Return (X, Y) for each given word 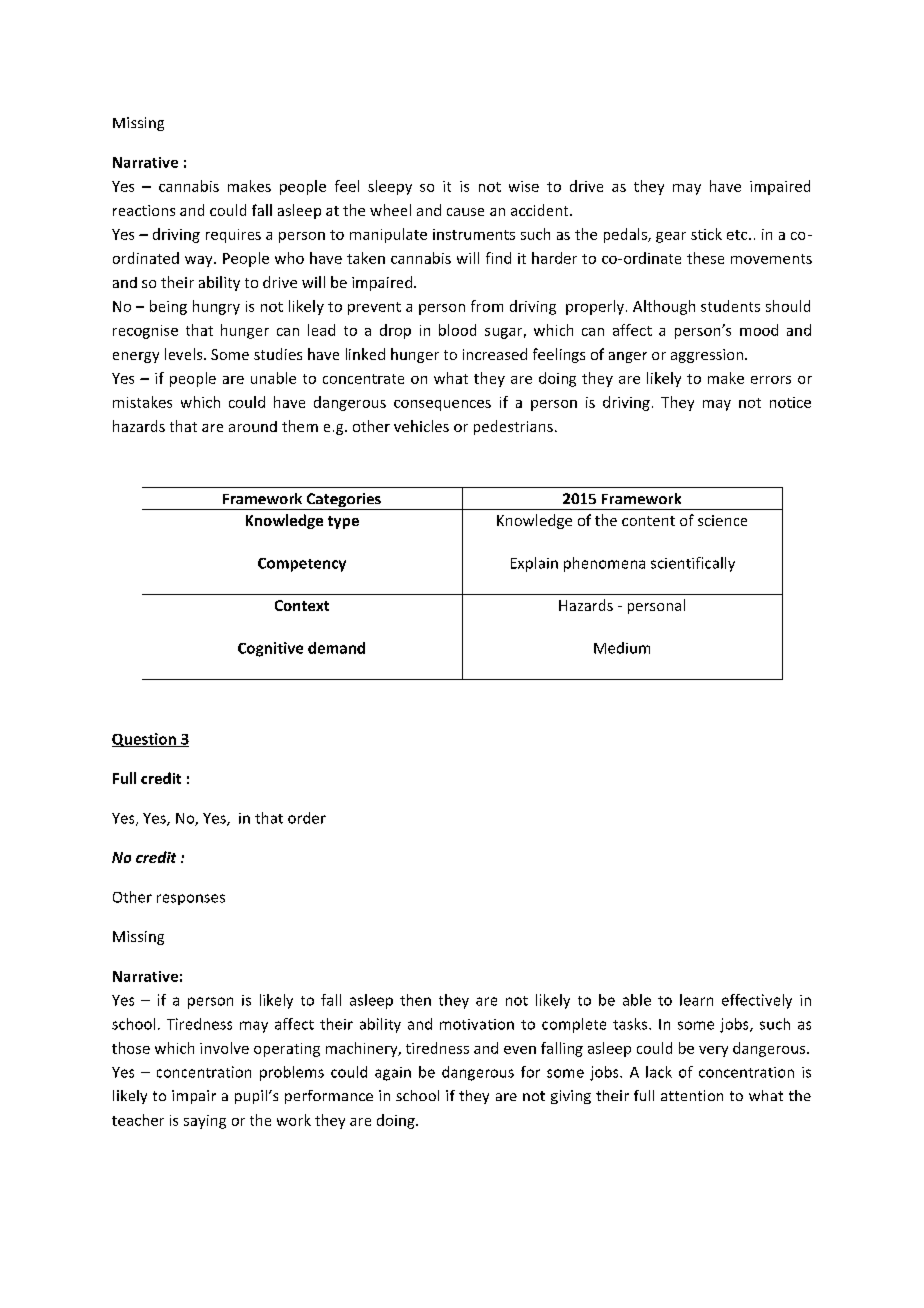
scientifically (693, 564)
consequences (442, 405)
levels (185, 354)
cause (465, 212)
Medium (622, 648)
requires (233, 236)
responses (191, 899)
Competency (302, 565)
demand (336, 648)
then (415, 1000)
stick (706, 234)
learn (696, 1000)
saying (205, 1122)
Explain (534, 564)
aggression (707, 356)
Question (145, 740)
